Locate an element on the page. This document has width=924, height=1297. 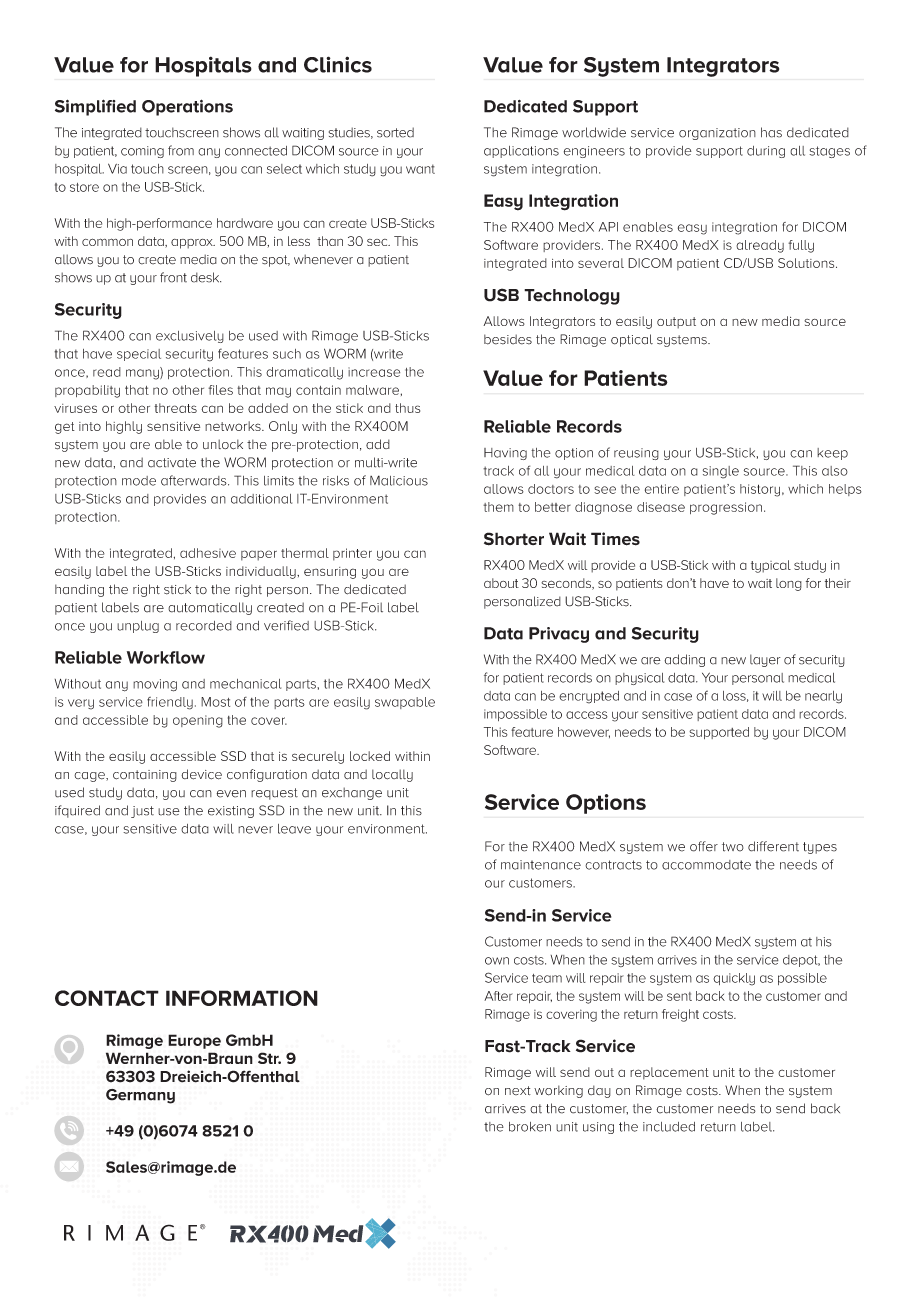
sorted is located at coordinates (395, 132).
